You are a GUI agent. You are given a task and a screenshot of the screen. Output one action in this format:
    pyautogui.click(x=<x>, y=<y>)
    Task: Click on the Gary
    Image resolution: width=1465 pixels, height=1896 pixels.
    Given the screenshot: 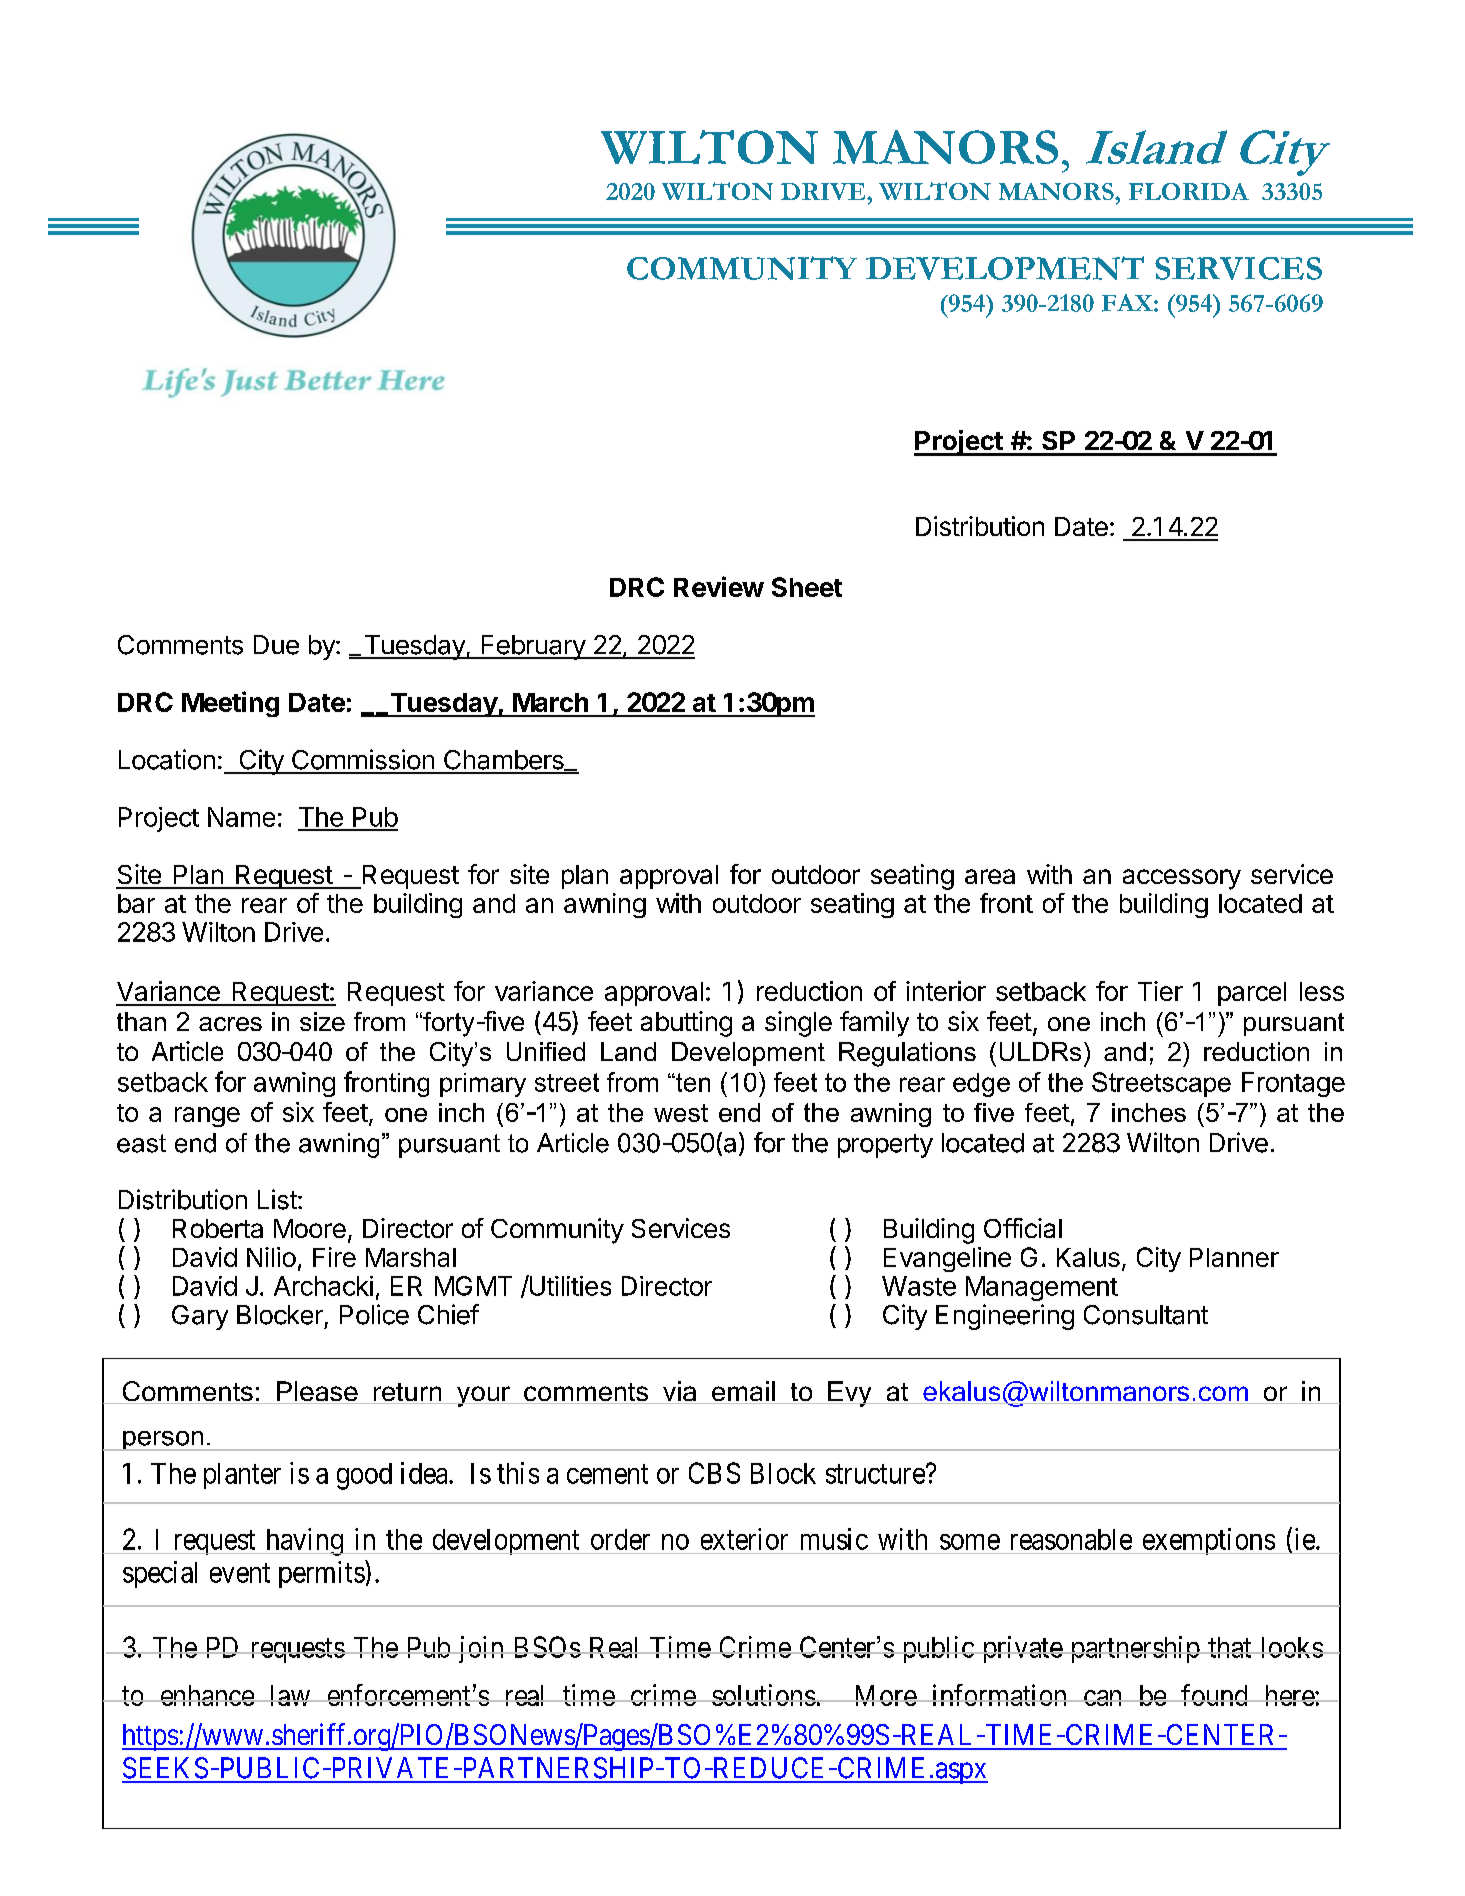 What is the action you would take?
    pyautogui.click(x=200, y=1317)
